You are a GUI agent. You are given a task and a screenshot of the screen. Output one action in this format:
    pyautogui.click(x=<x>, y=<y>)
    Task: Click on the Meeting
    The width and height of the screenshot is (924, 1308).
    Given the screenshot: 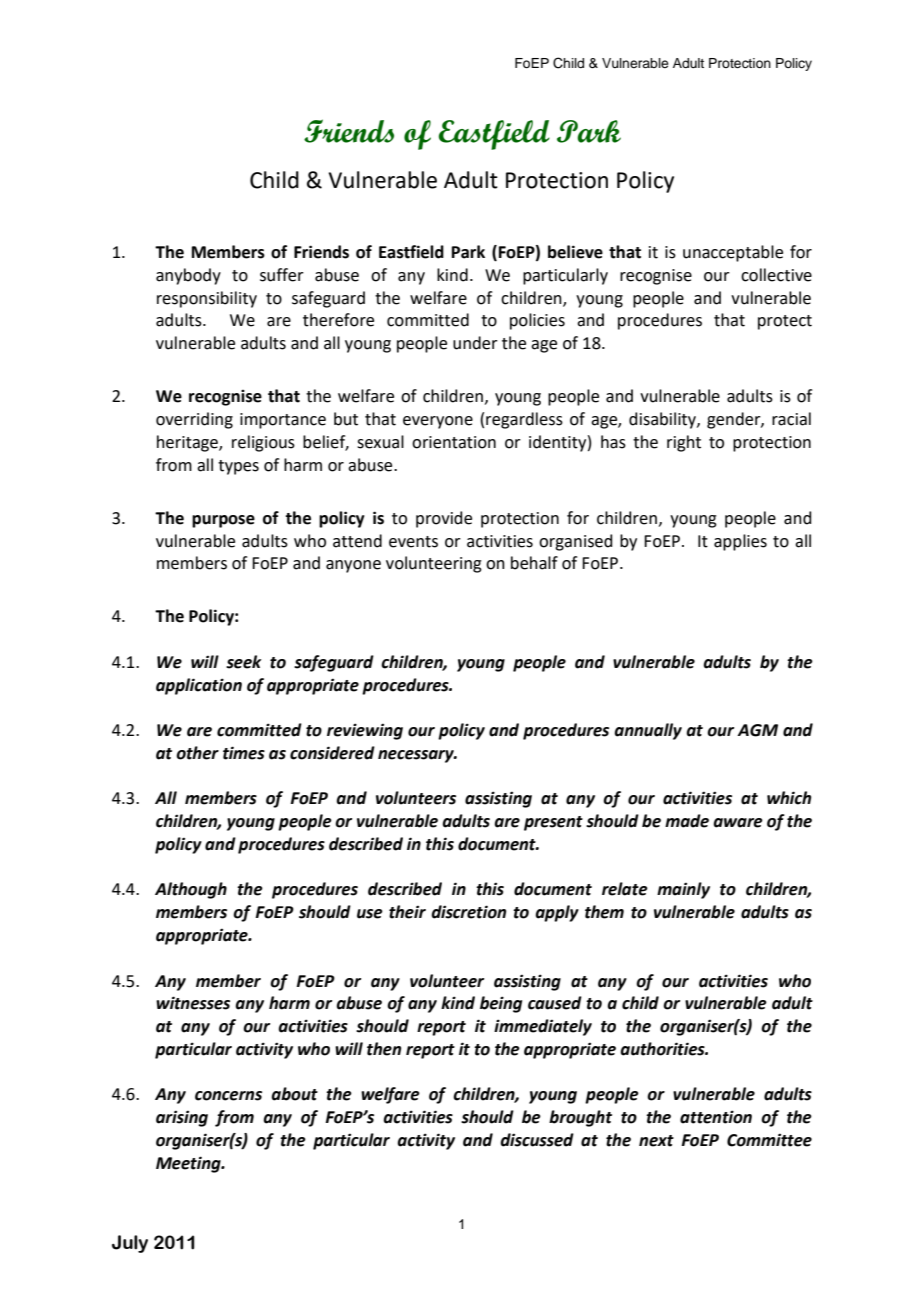 What is the action you would take?
    pyautogui.click(x=189, y=1164)
